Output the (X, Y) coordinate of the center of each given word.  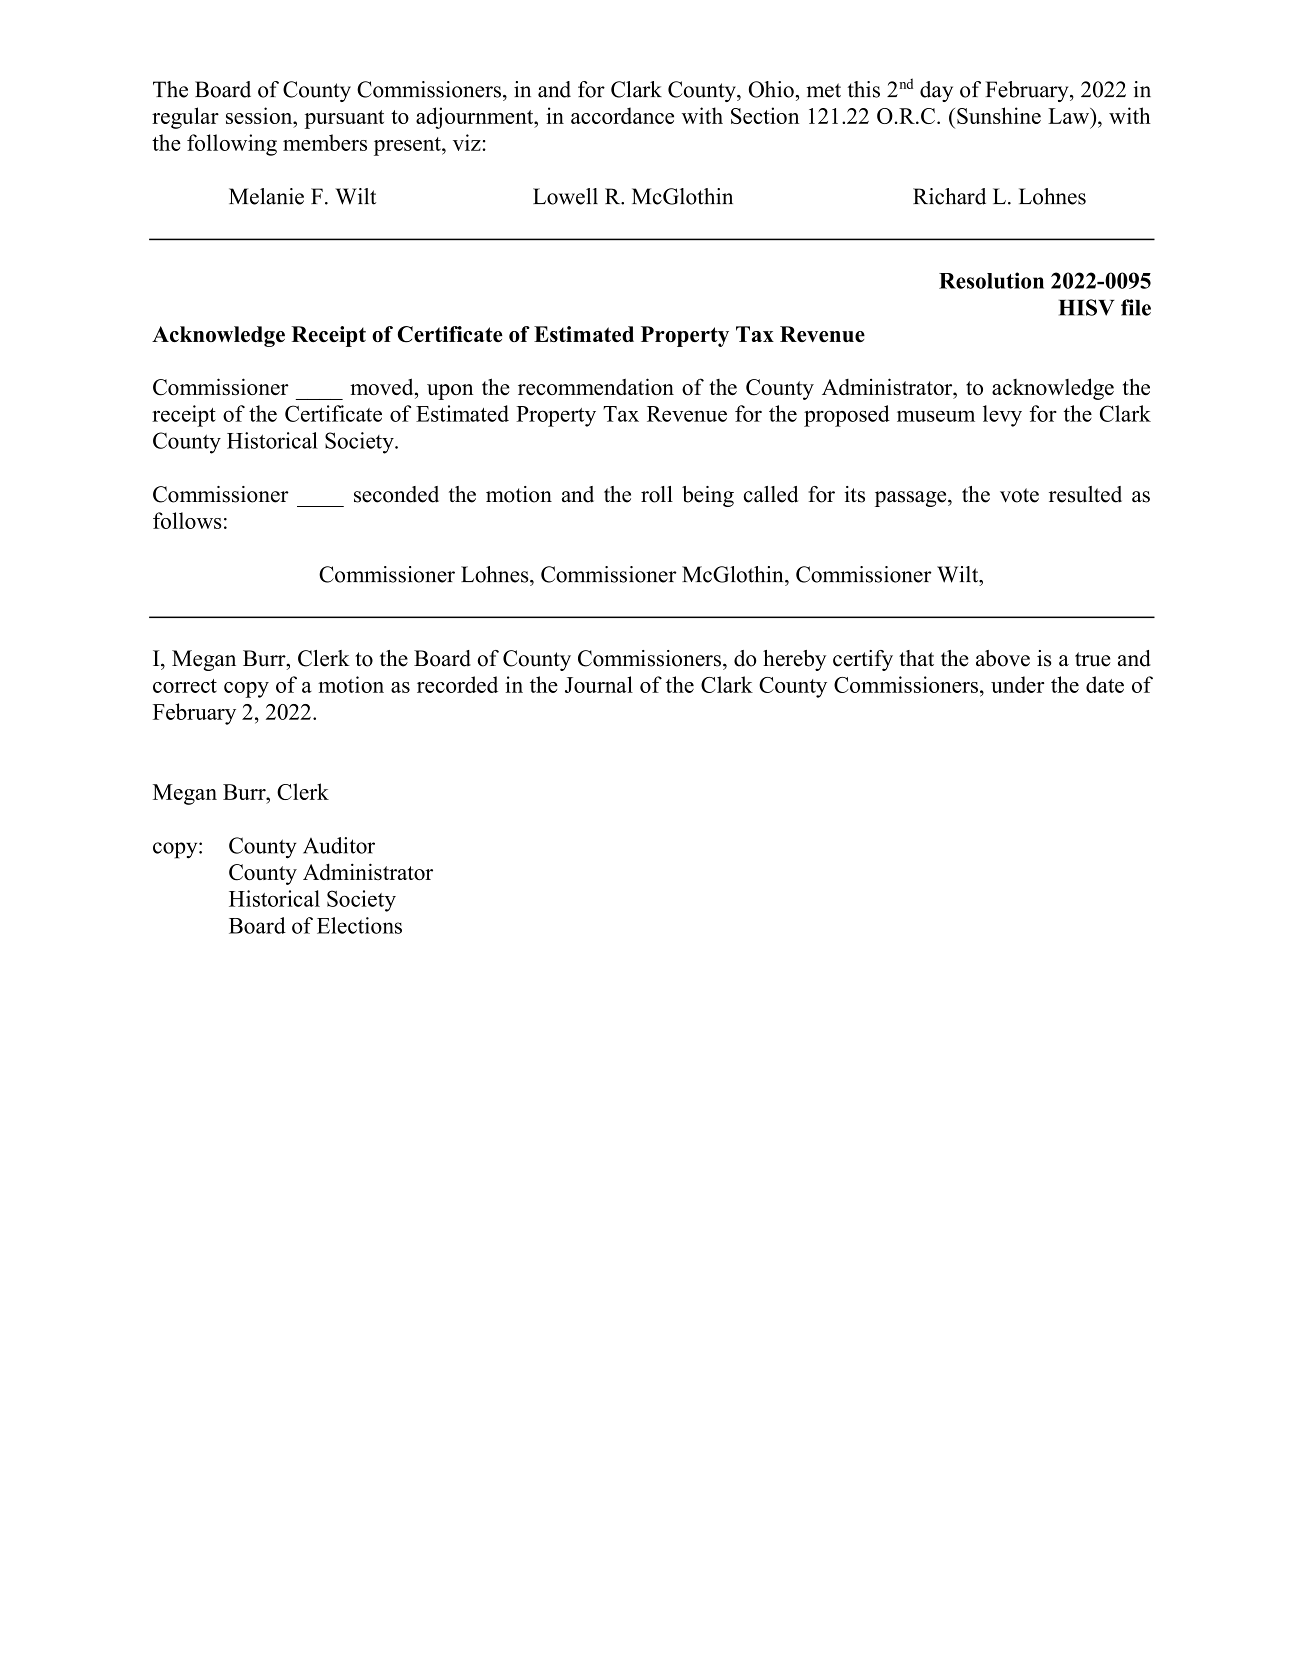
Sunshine (999, 115)
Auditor (339, 845)
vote (1019, 495)
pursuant (344, 119)
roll (657, 494)
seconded (396, 494)
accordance (622, 115)
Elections (359, 925)
